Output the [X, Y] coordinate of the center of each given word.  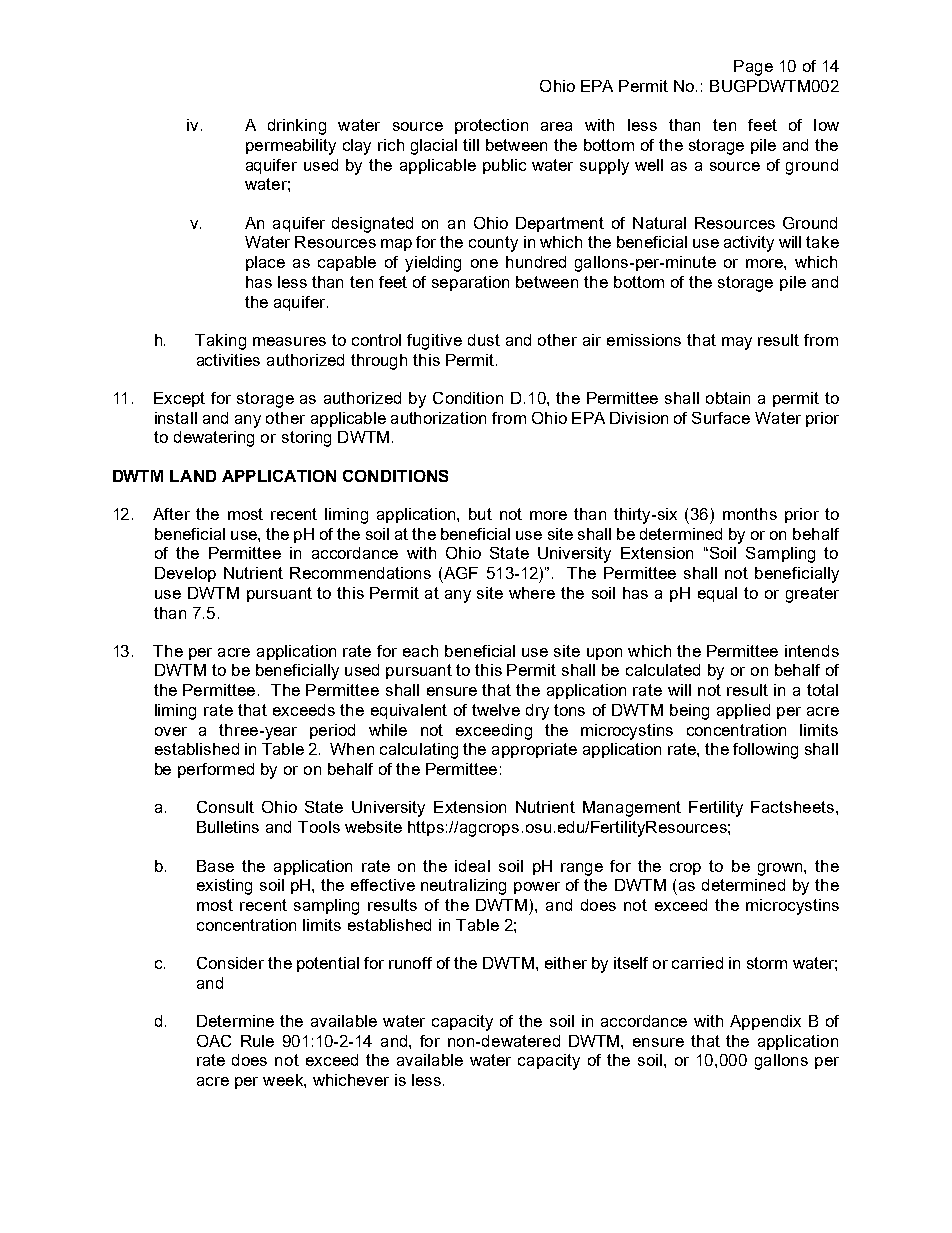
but [480, 514]
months [750, 514]
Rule [257, 1041]
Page [753, 68]
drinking [297, 127]
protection [491, 126]
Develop [185, 574]
